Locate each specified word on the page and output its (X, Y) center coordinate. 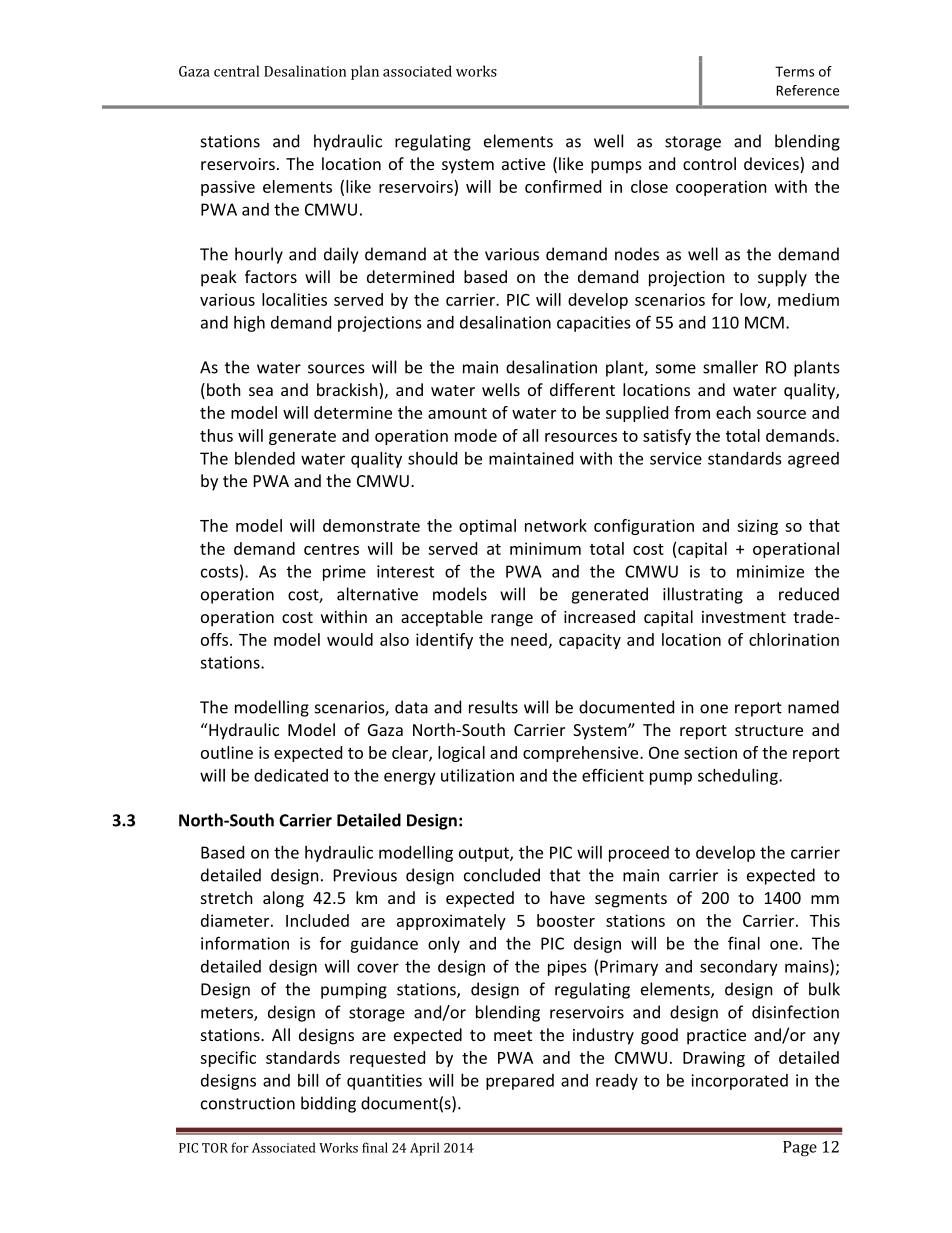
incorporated (739, 1082)
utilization (477, 775)
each (733, 412)
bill (308, 1080)
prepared (520, 1082)
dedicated (291, 775)
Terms (794, 71)
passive (228, 188)
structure (769, 730)
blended (265, 458)
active (523, 164)
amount (457, 413)
